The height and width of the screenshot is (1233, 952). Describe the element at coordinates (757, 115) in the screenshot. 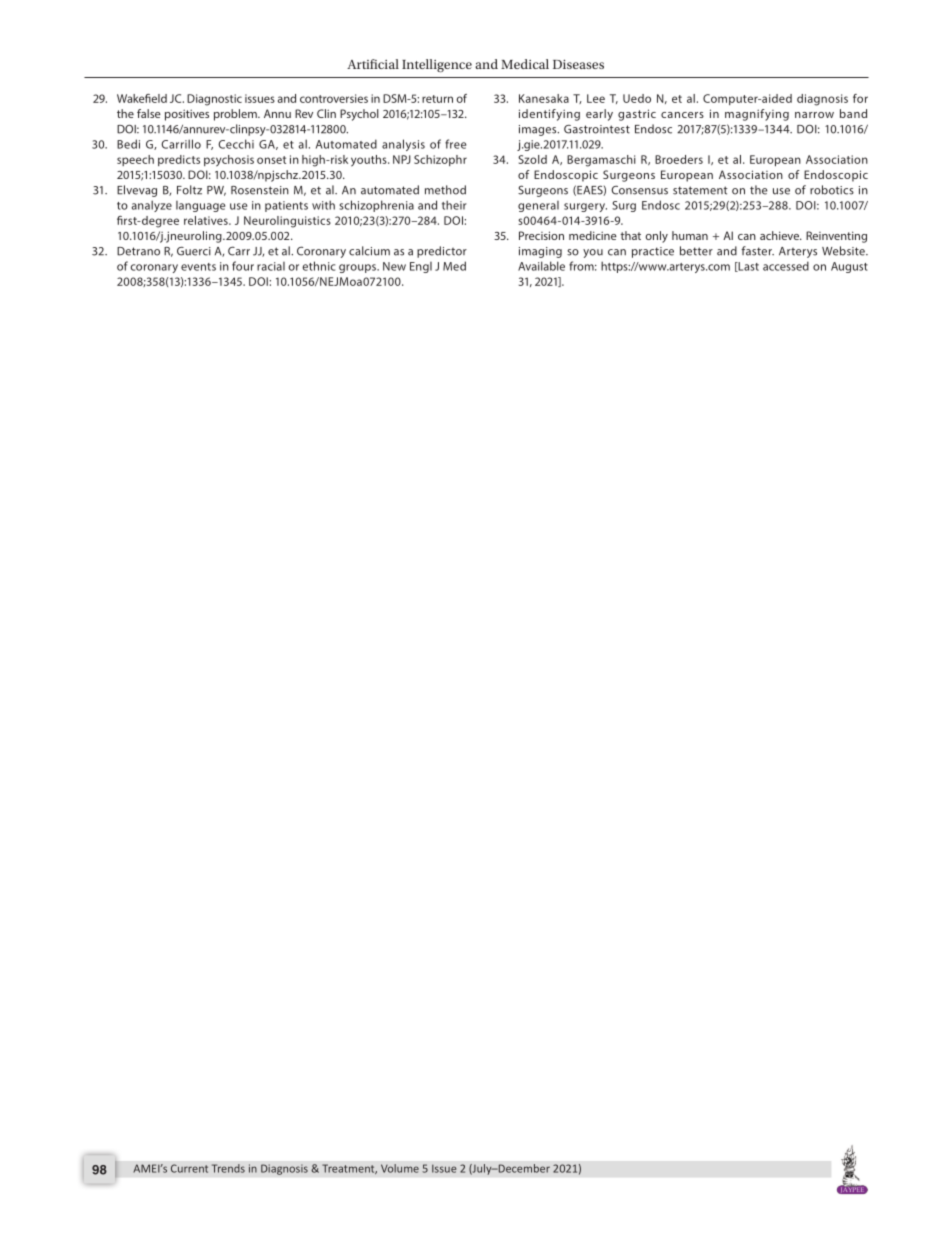

I see `magnifying` at that location.
